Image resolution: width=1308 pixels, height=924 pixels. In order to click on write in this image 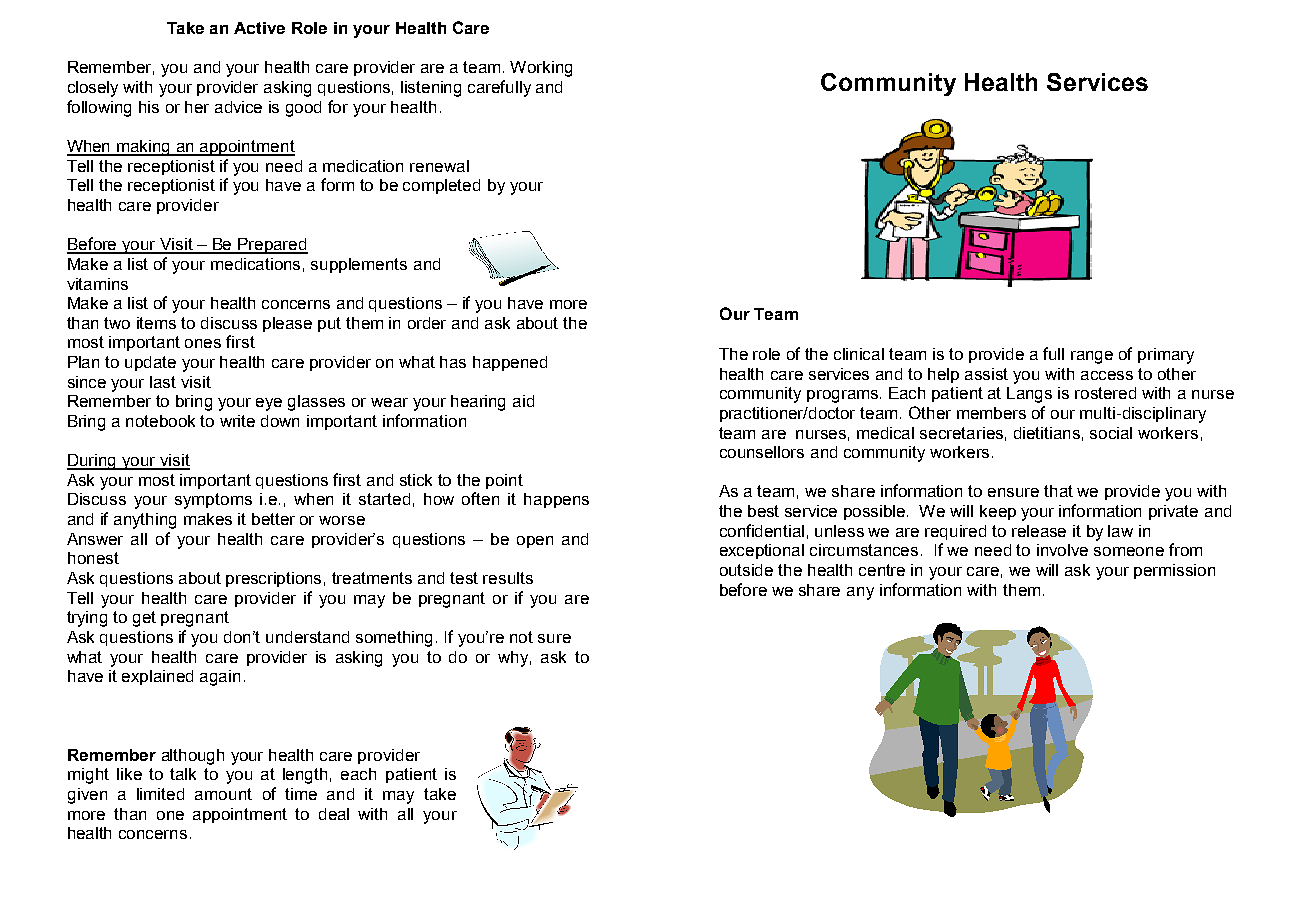, I will do `click(237, 421)`.
